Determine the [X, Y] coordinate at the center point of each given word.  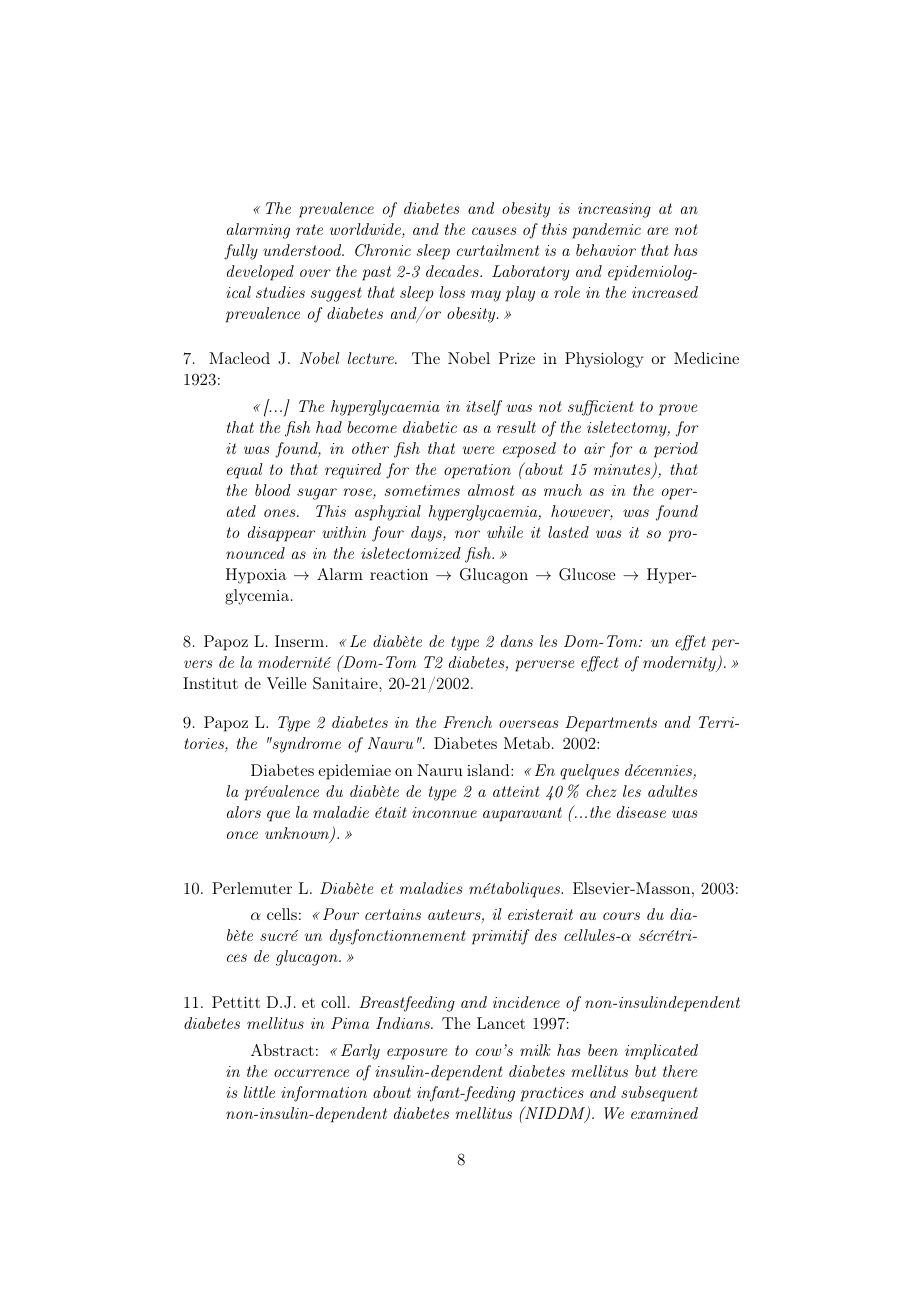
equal [245, 471]
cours [621, 916]
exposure [417, 1054]
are [657, 231]
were [478, 450]
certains [393, 914]
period [676, 450]
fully [241, 252]
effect [599, 664]
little [259, 1092]
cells [282, 914]
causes [494, 231]
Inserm [299, 641]
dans [517, 641]
